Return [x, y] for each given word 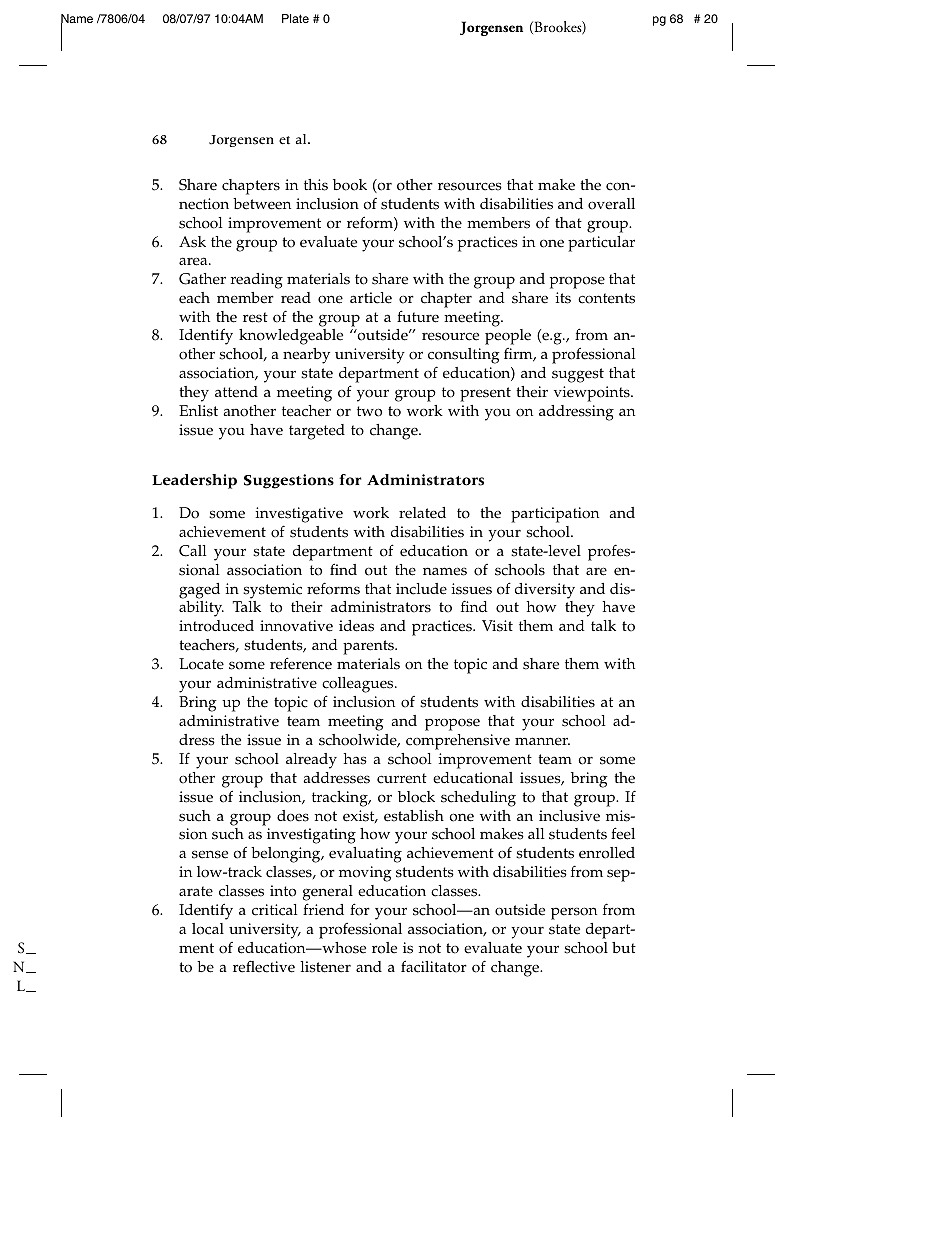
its [563, 298]
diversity [545, 591]
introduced [216, 626]
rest [255, 317]
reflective [264, 966]
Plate [295, 18]
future [418, 316]
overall [611, 204]
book [350, 185]
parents [369, 647]
